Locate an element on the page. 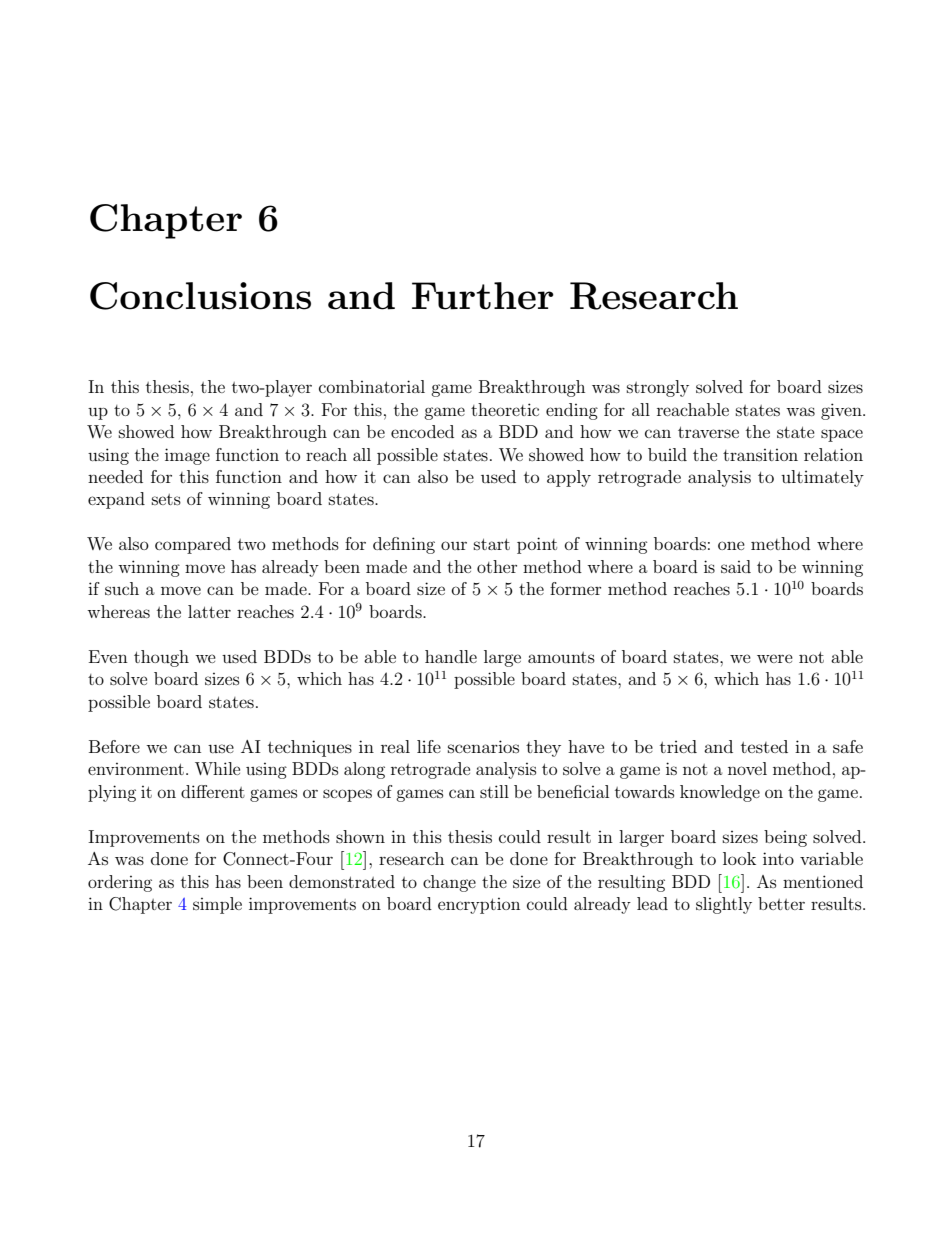 Image resolution: width=952 pixels, height=1233 pixels. tested is located at coordinates (764, 746).
